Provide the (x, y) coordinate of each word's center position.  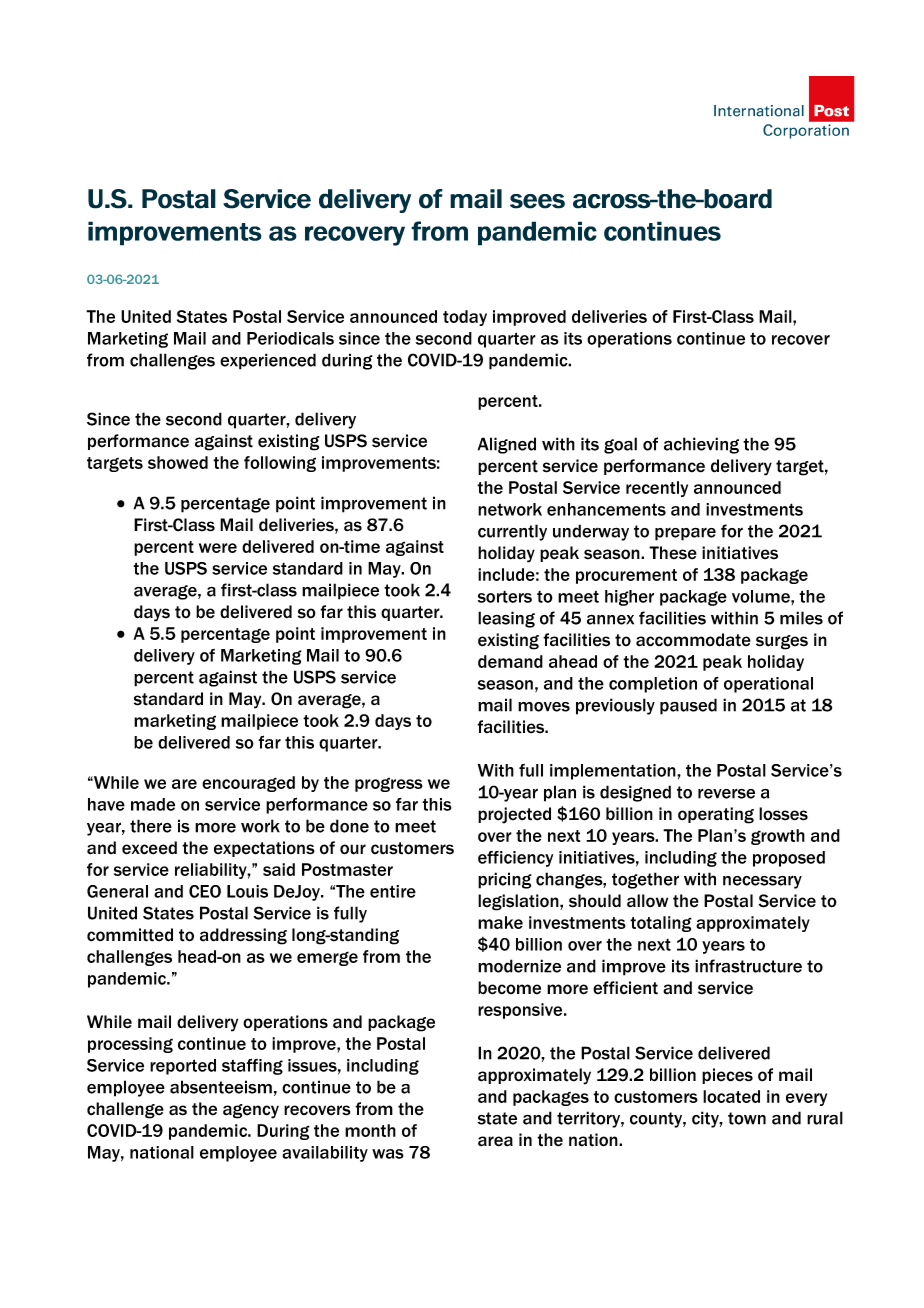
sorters (505, 597)
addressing (243, 936)
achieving (701, 445)
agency (251, 1111)
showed (178, 462)
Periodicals (290, 338)
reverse (726, 794)
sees (537, 201)
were (218, 548)
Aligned (507, 445)
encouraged (248, 784)
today (465, 318)
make (500, 922)
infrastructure (748, 966)
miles (801, 618)
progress (389, 784)
